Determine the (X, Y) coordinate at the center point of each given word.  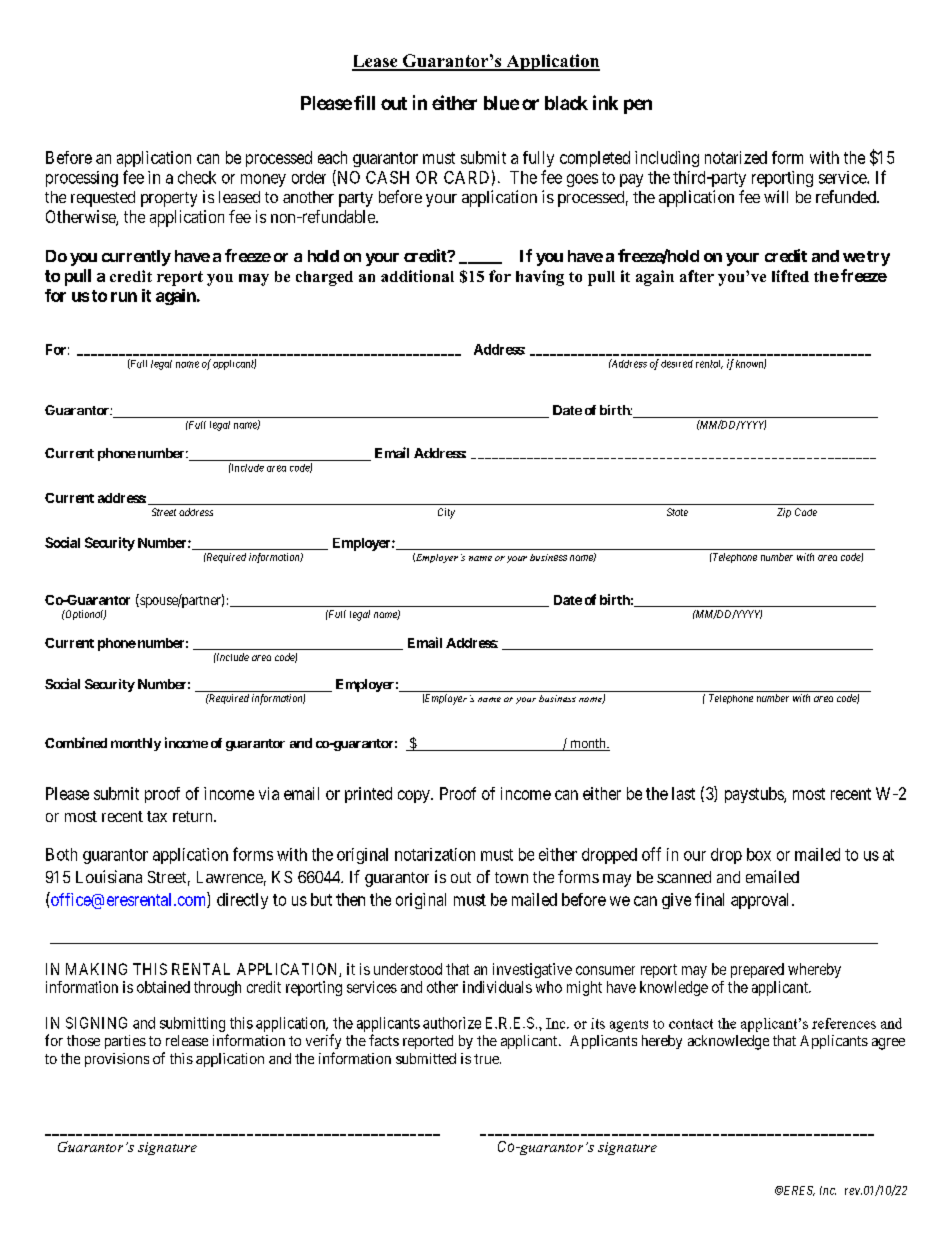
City (446, 513)
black (566, 103)
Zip (784, 513)
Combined (76, 742)
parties (125, 1042)
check (197, 177)
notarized (736, 157)
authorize (452, 1023)
